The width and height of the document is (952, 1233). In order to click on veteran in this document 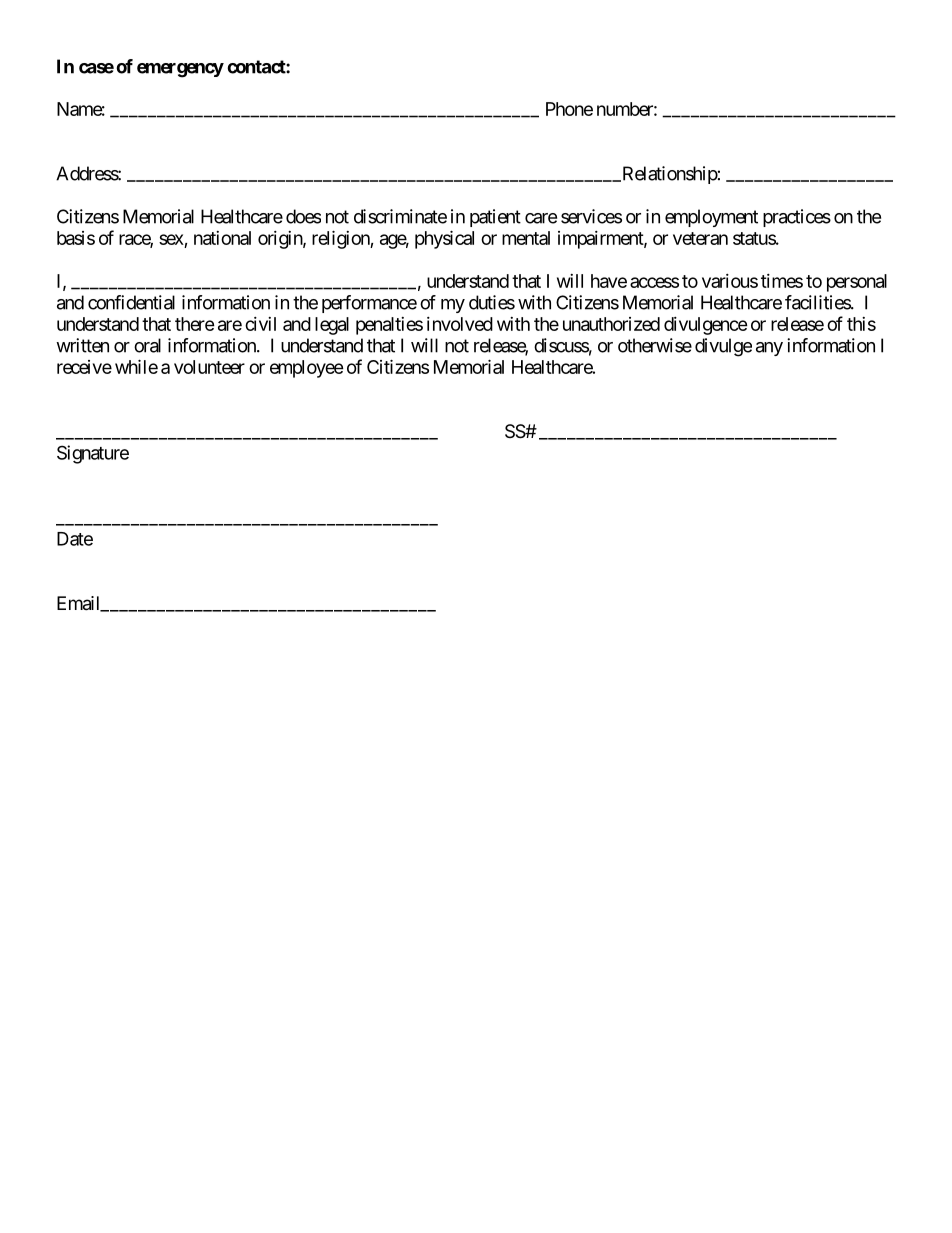, I will do `click(700, 238)`.
